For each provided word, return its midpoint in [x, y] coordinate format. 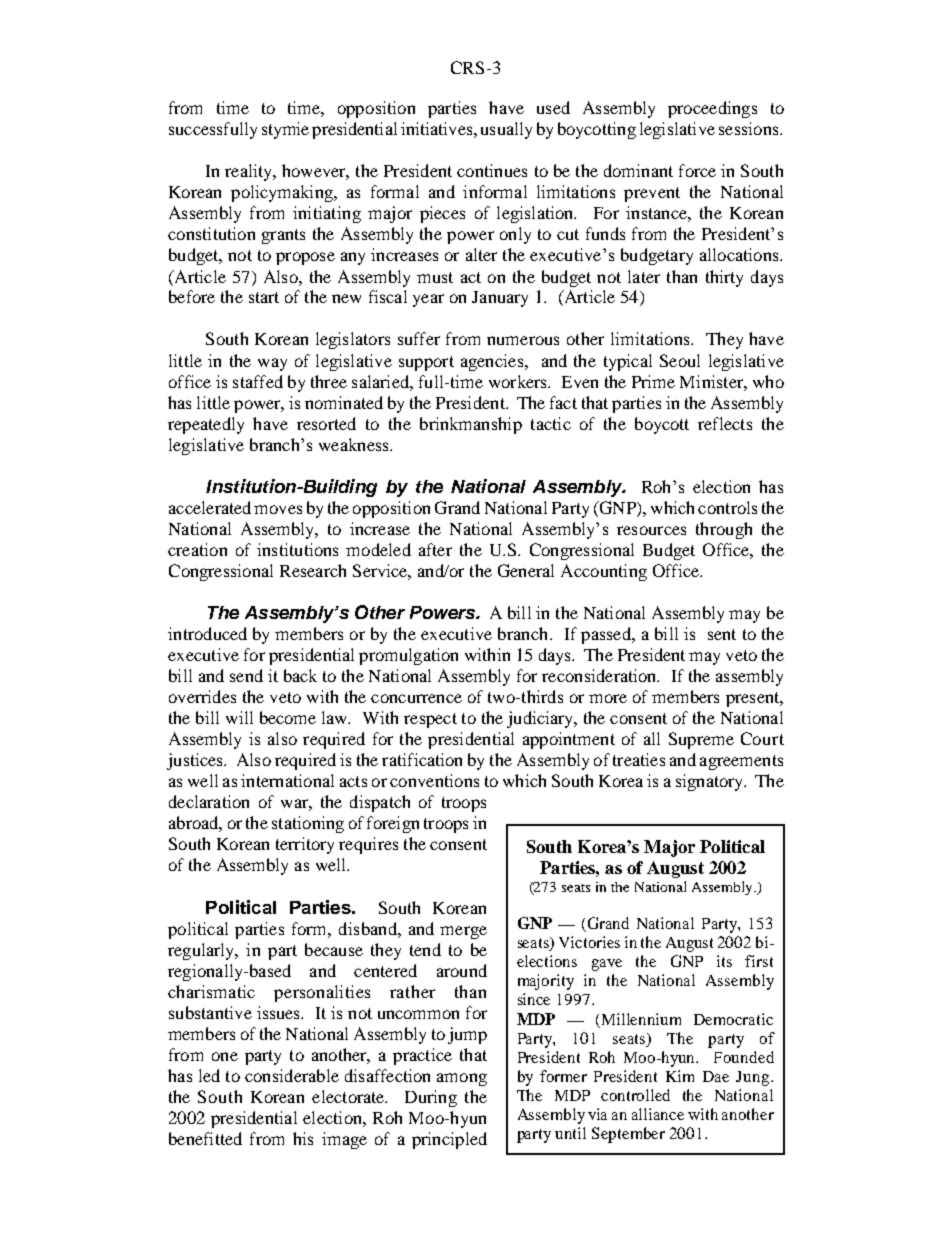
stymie [285, 130]
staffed [258, 381]
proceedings [712, 109]
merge [463, 932]
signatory [711, 782]
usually [506, 130]
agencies [493, 362]
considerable [292, 1075]
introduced [207, 633]
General [526, 570]
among [462, 1079]
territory [305, 845]
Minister [712, 381]
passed [607, 635]
